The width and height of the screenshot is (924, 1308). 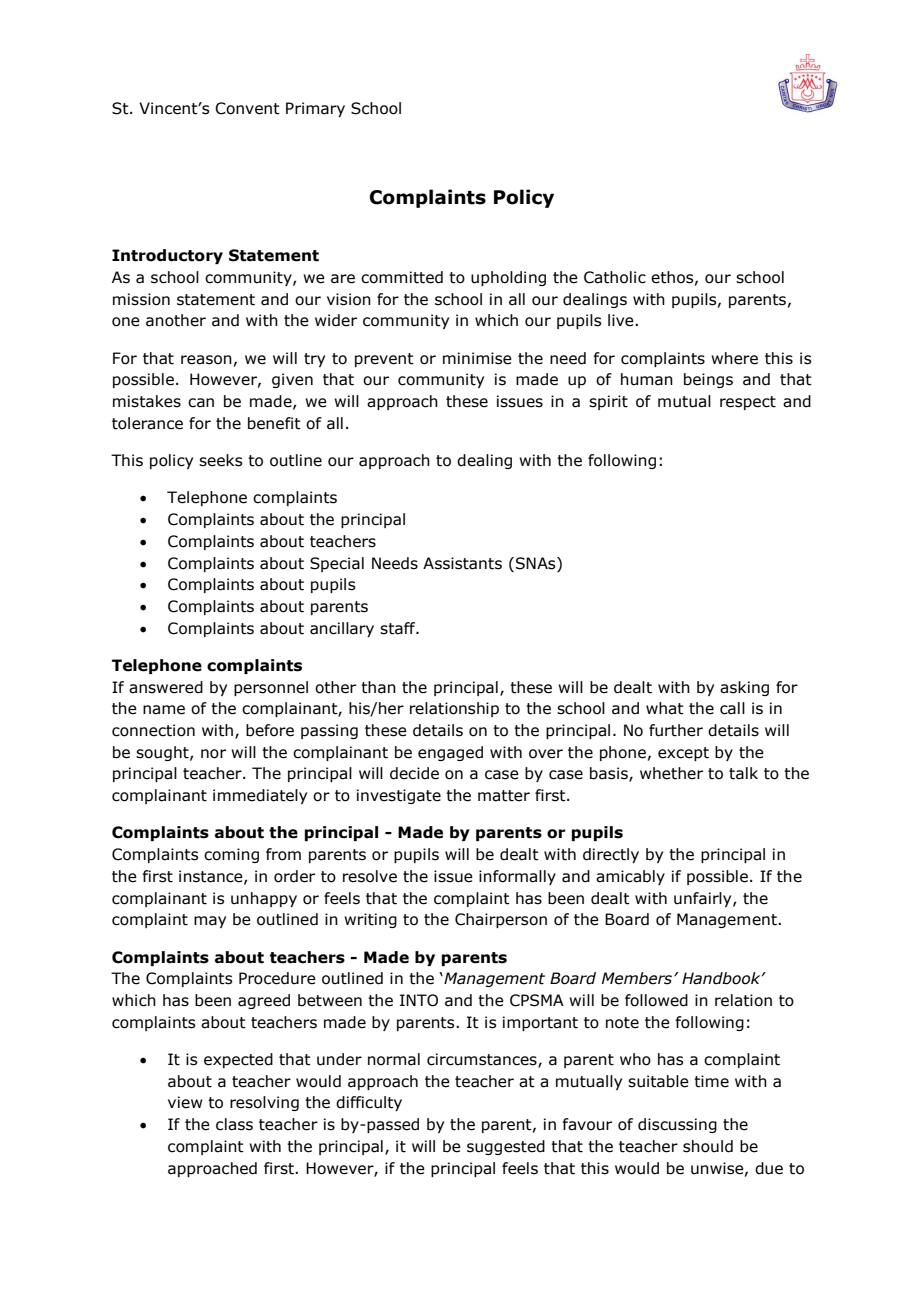 What do you see at coordinates (744, 688) in the screenshot?
I see `asking` at bounding box center [744, 688].
